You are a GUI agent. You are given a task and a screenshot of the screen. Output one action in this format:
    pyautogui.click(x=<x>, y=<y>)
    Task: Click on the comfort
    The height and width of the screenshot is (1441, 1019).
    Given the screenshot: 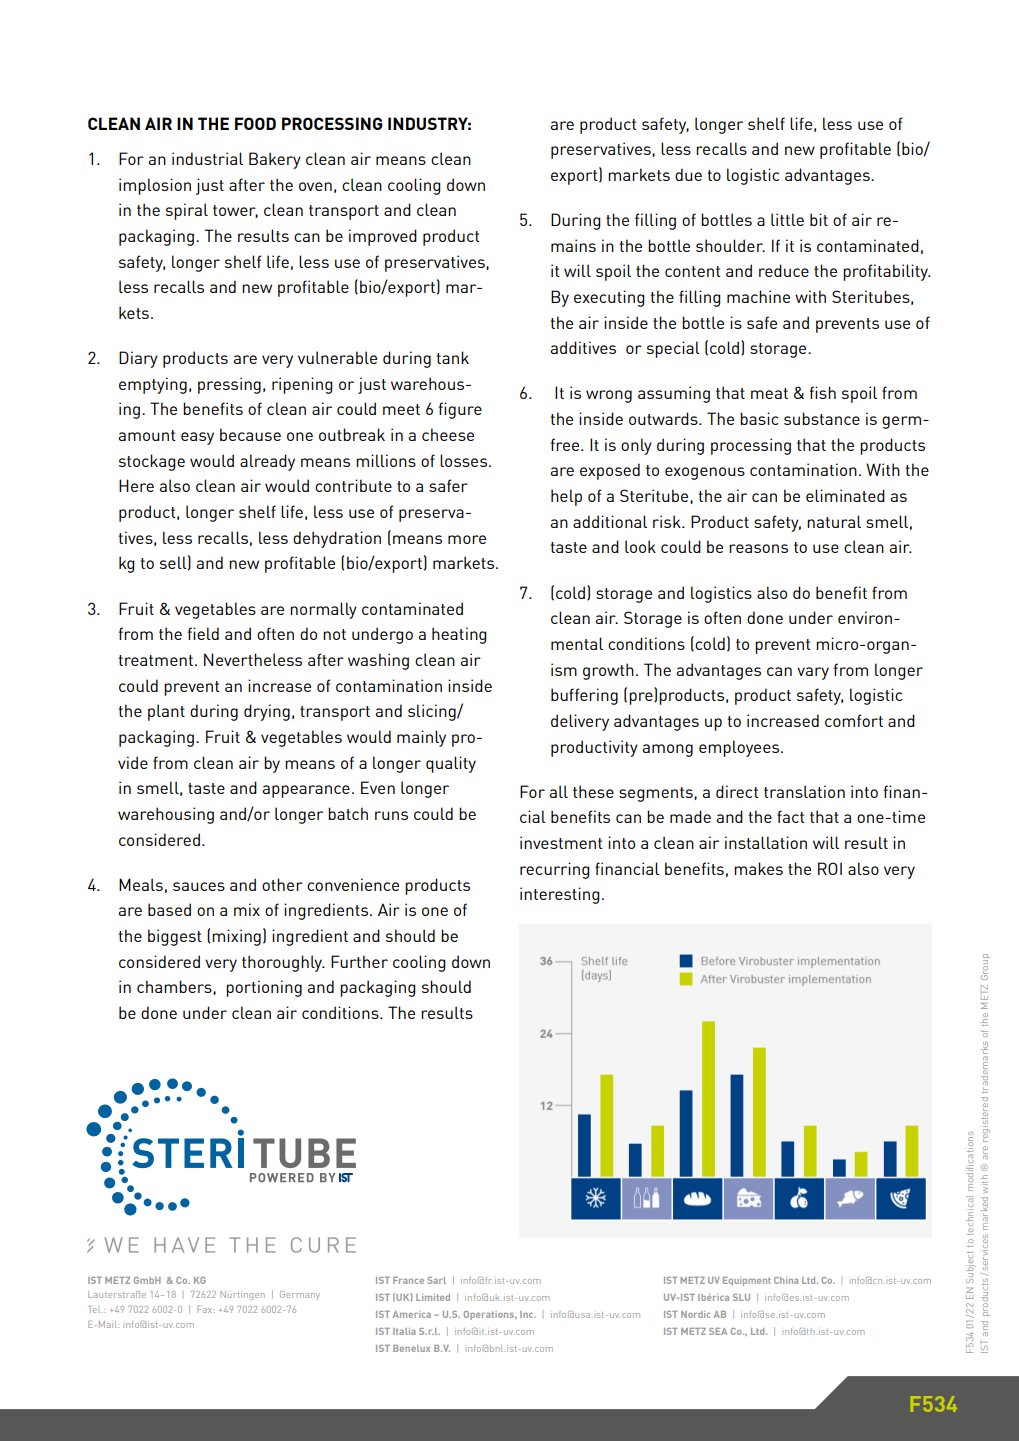 What is the action you would take?
    pyautogui.click(x=854, y=720)
